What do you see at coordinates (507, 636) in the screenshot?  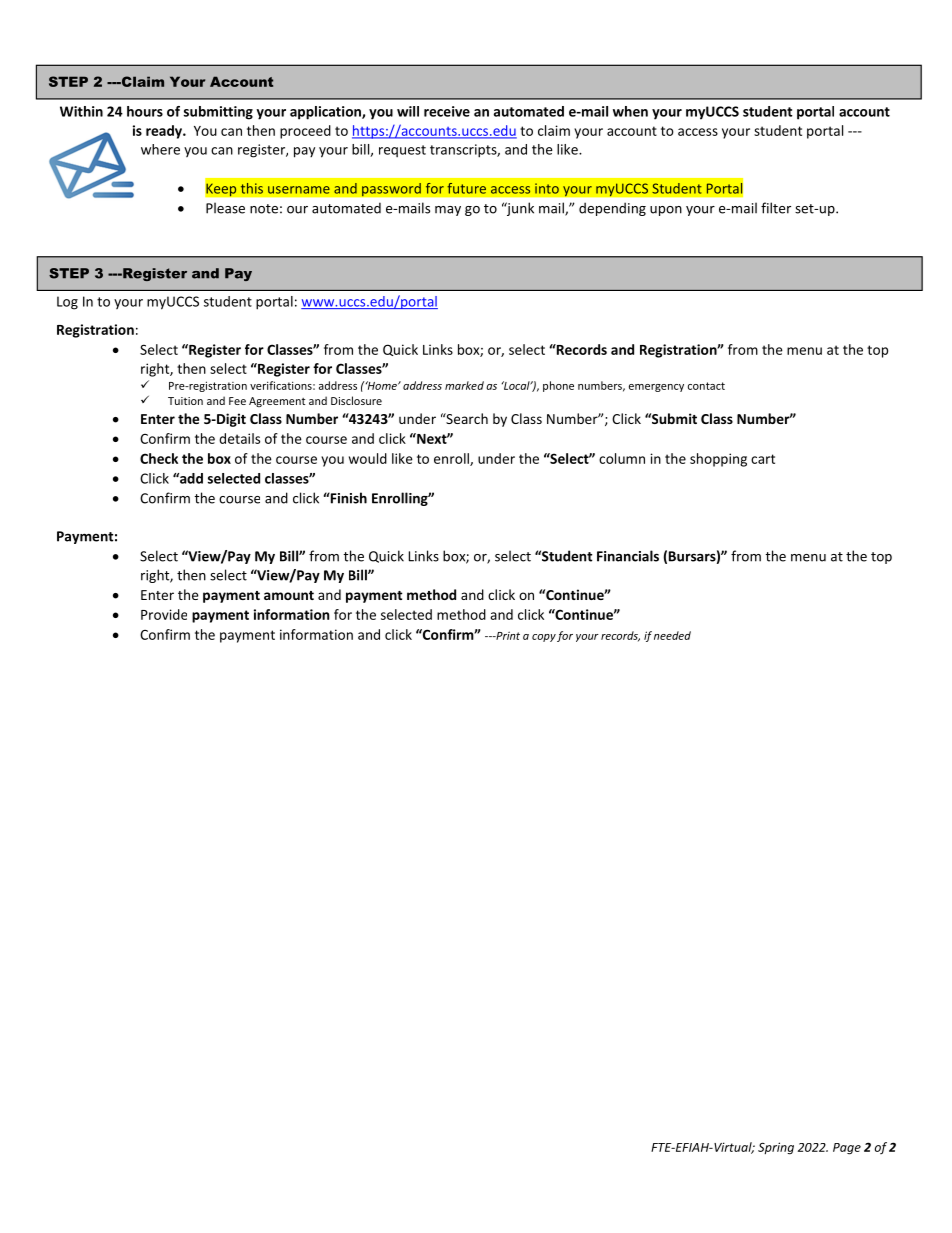 I see `Print` at bounding box center [507, 636].
